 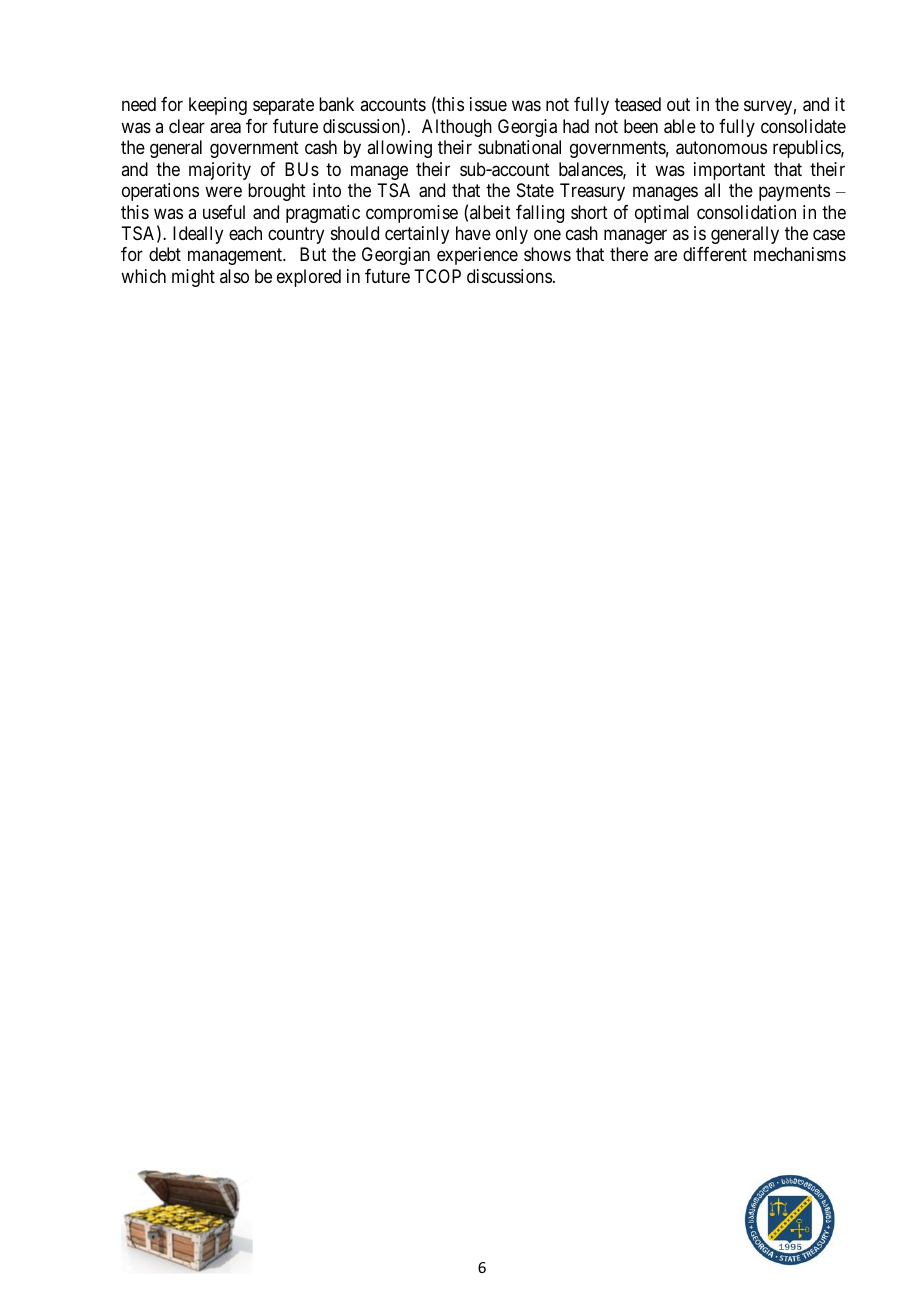 I want to click on important, so click(x=729, y=171).
